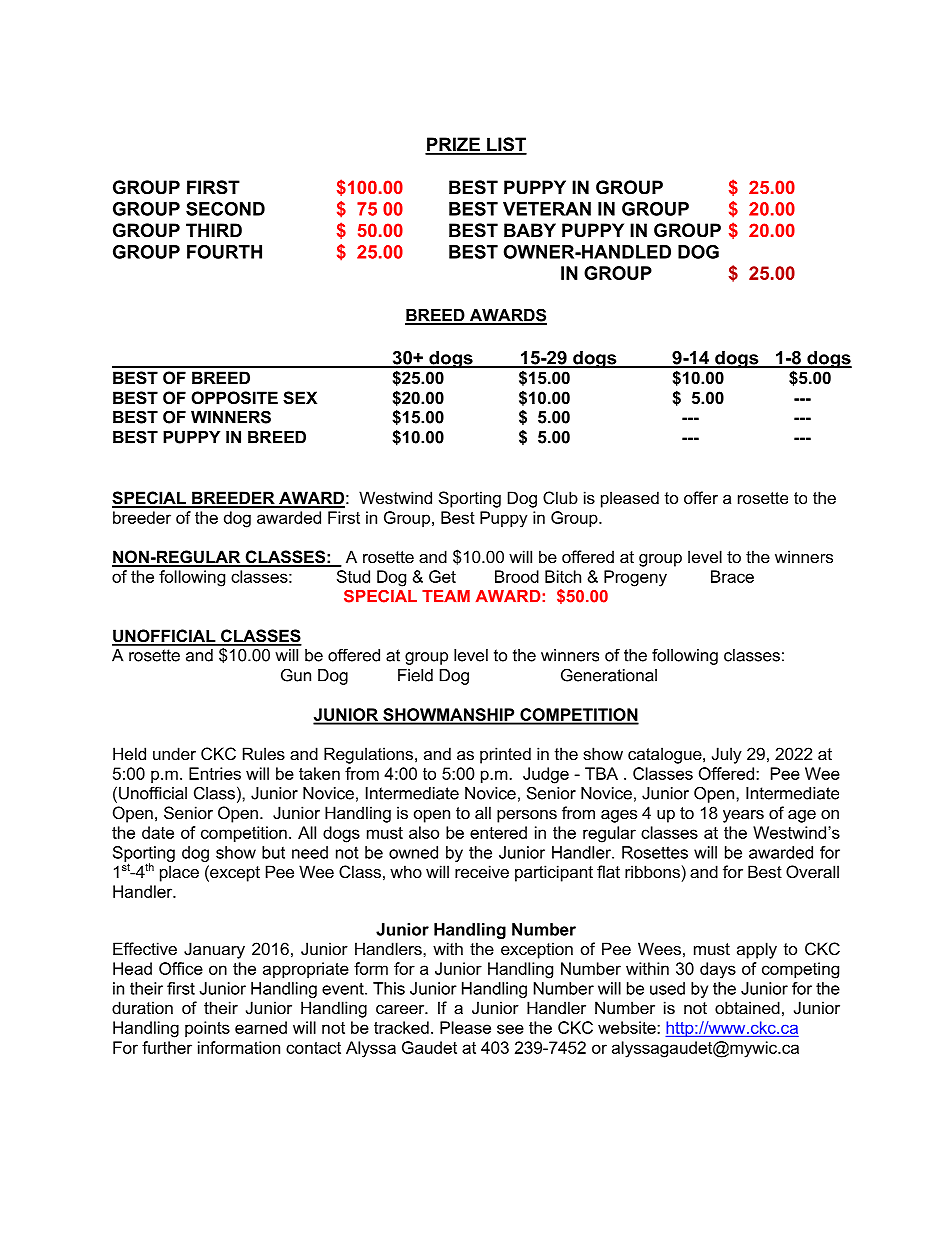 The width and height of the image is (952, 1233). What do you see at coordinates (727, 755) in the image?
I see `July` at bounding box center [727, 755].
